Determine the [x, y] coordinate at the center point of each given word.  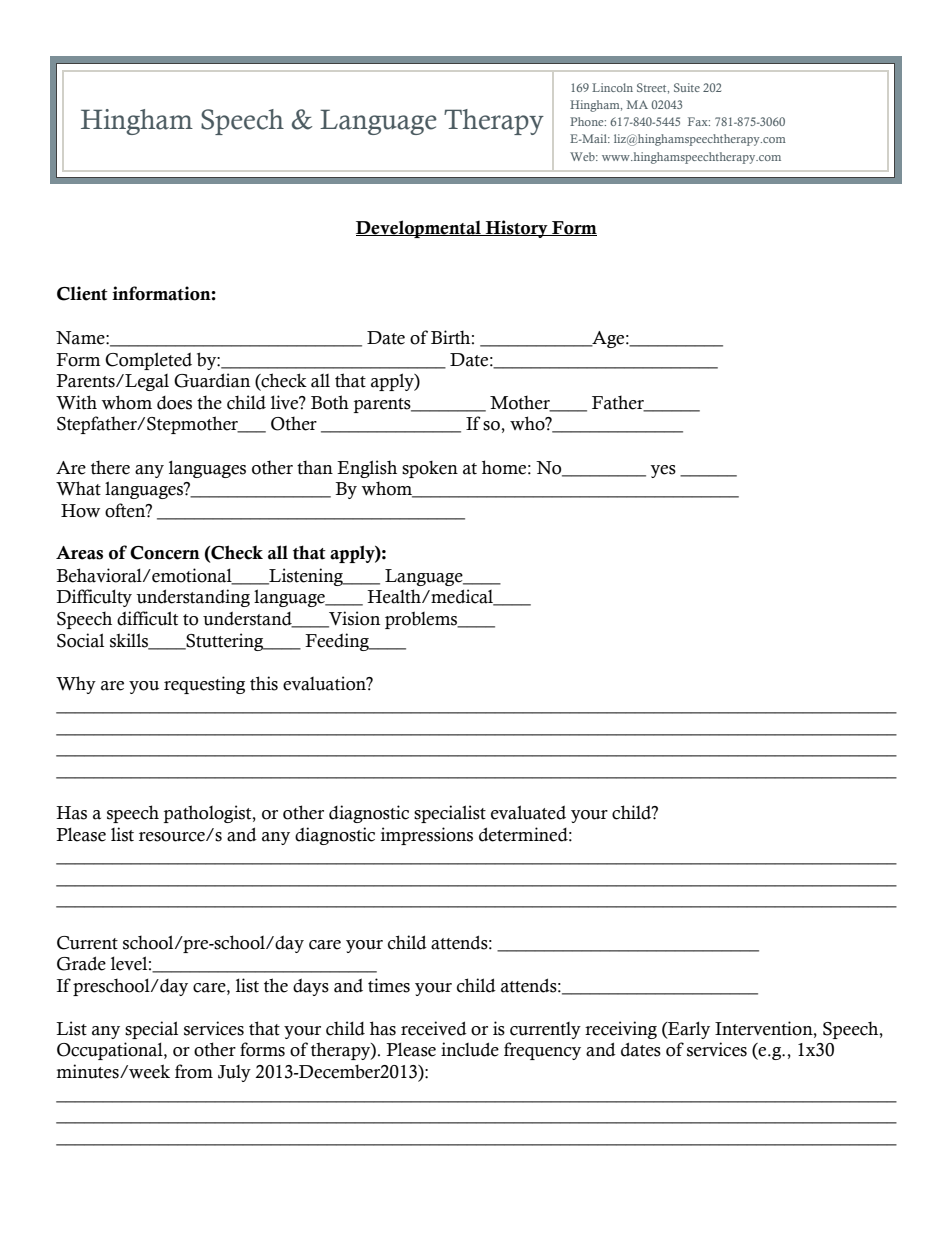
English [367, 469]
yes [663, 471]
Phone [588, 121]
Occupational [111, 1051]
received [434, 1028]
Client [82, 293]
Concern [165, 553]
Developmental [419, 229]
